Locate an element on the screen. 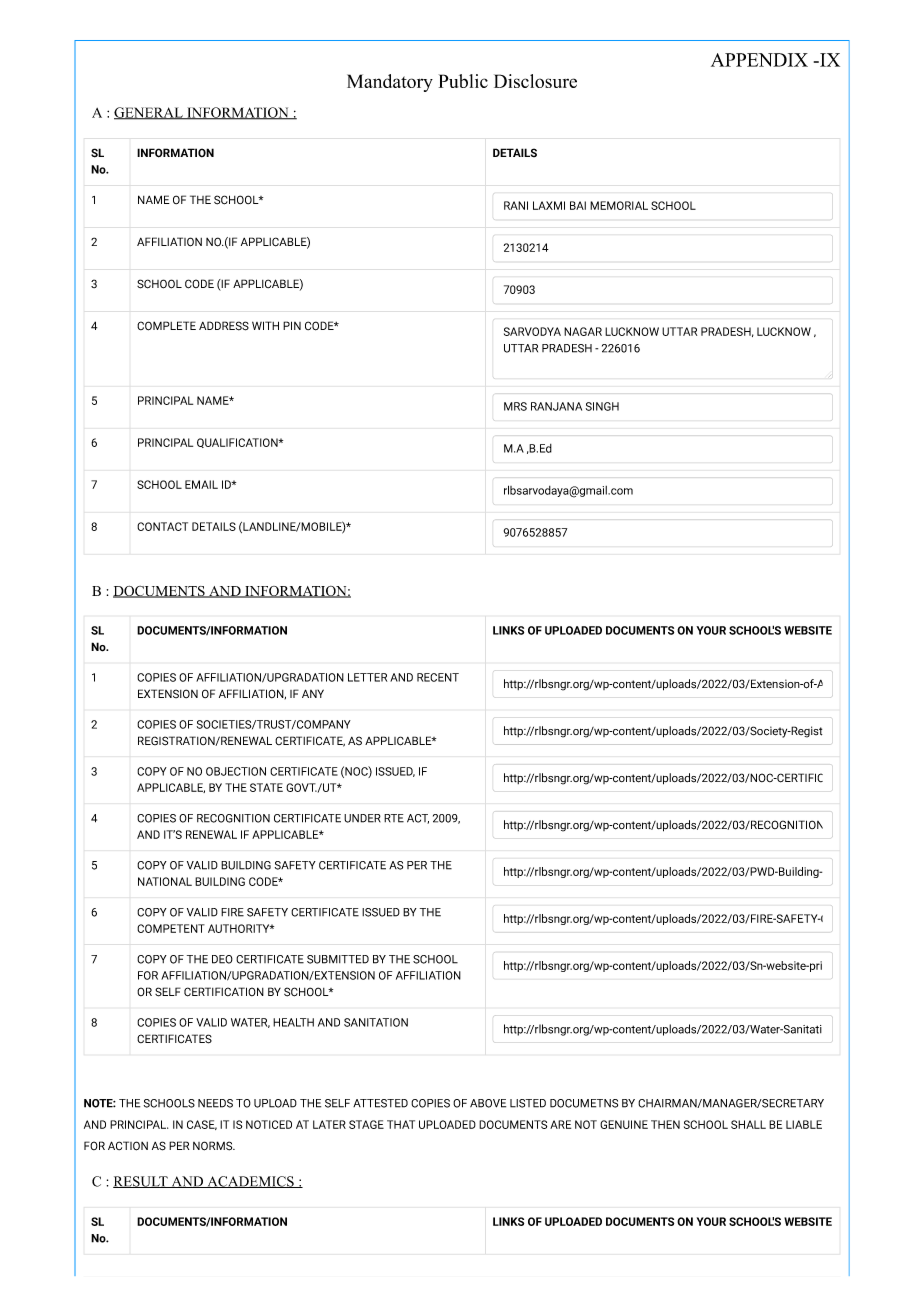  NORMS is located at coordinates (214, 1146).
